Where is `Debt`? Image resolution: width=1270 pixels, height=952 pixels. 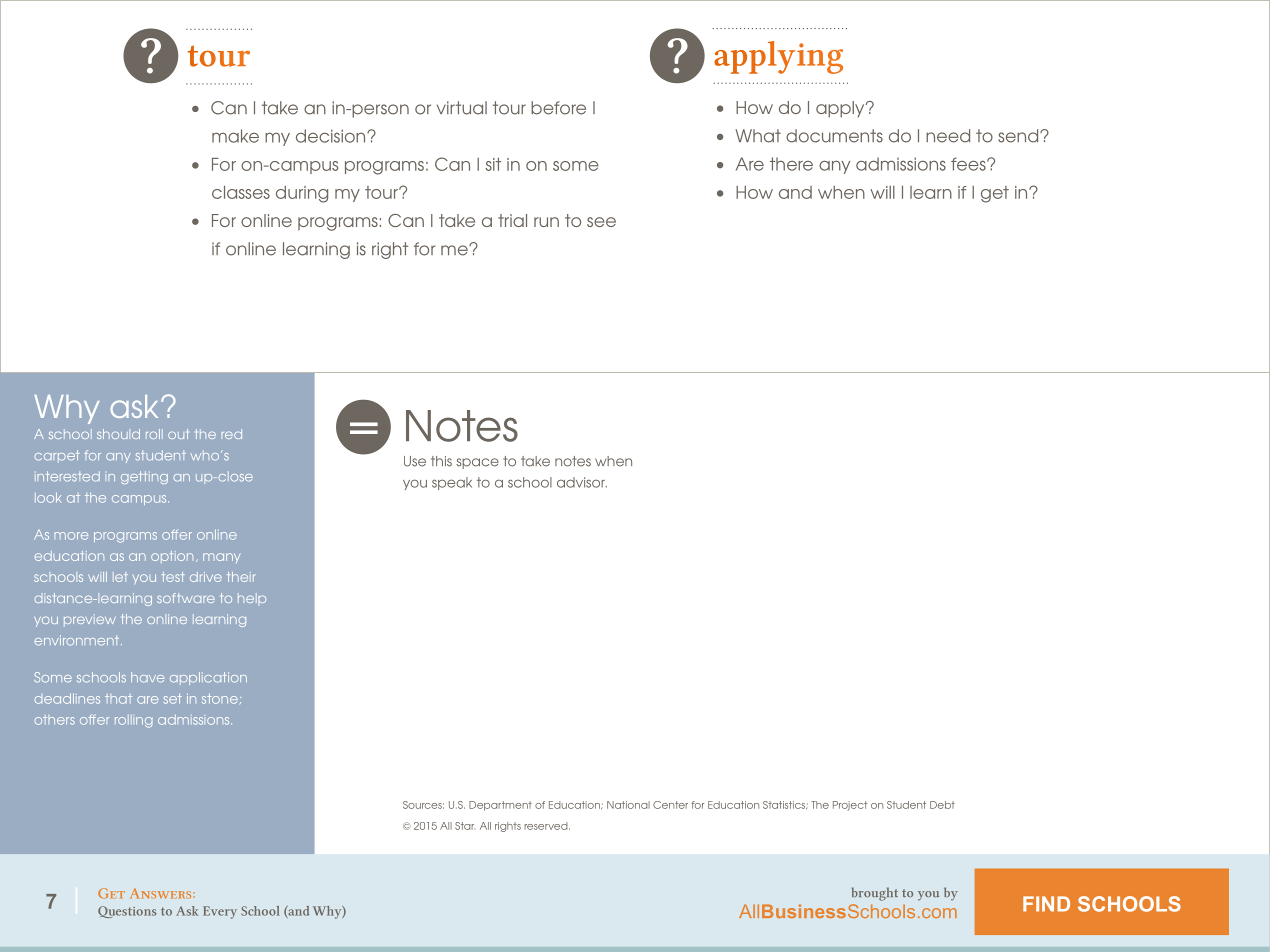
Debt is located at coordinates (942, 805).
